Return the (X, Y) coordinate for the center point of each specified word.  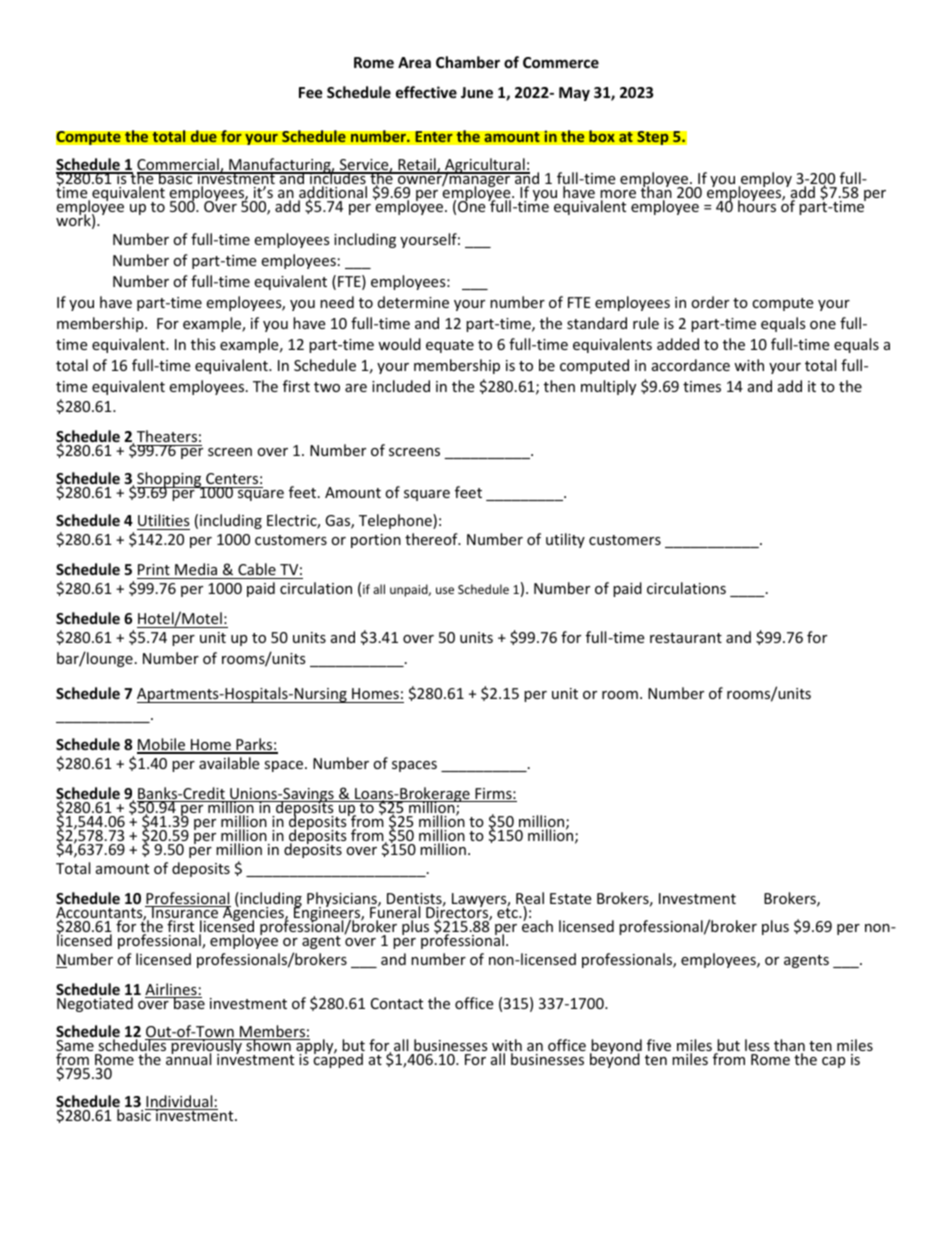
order (710, 302)
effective (426, 92)
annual (188, 1058)
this (203, 344)
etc (508, 912)
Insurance (185, 913)
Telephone (396, 521)
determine (413, 302)
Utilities (163, 522)
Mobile (162, 745)
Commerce (561, 62)
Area (414, 62)
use (445, 590)
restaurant (686, 638)
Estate (570, 898)
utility (565, 540)
